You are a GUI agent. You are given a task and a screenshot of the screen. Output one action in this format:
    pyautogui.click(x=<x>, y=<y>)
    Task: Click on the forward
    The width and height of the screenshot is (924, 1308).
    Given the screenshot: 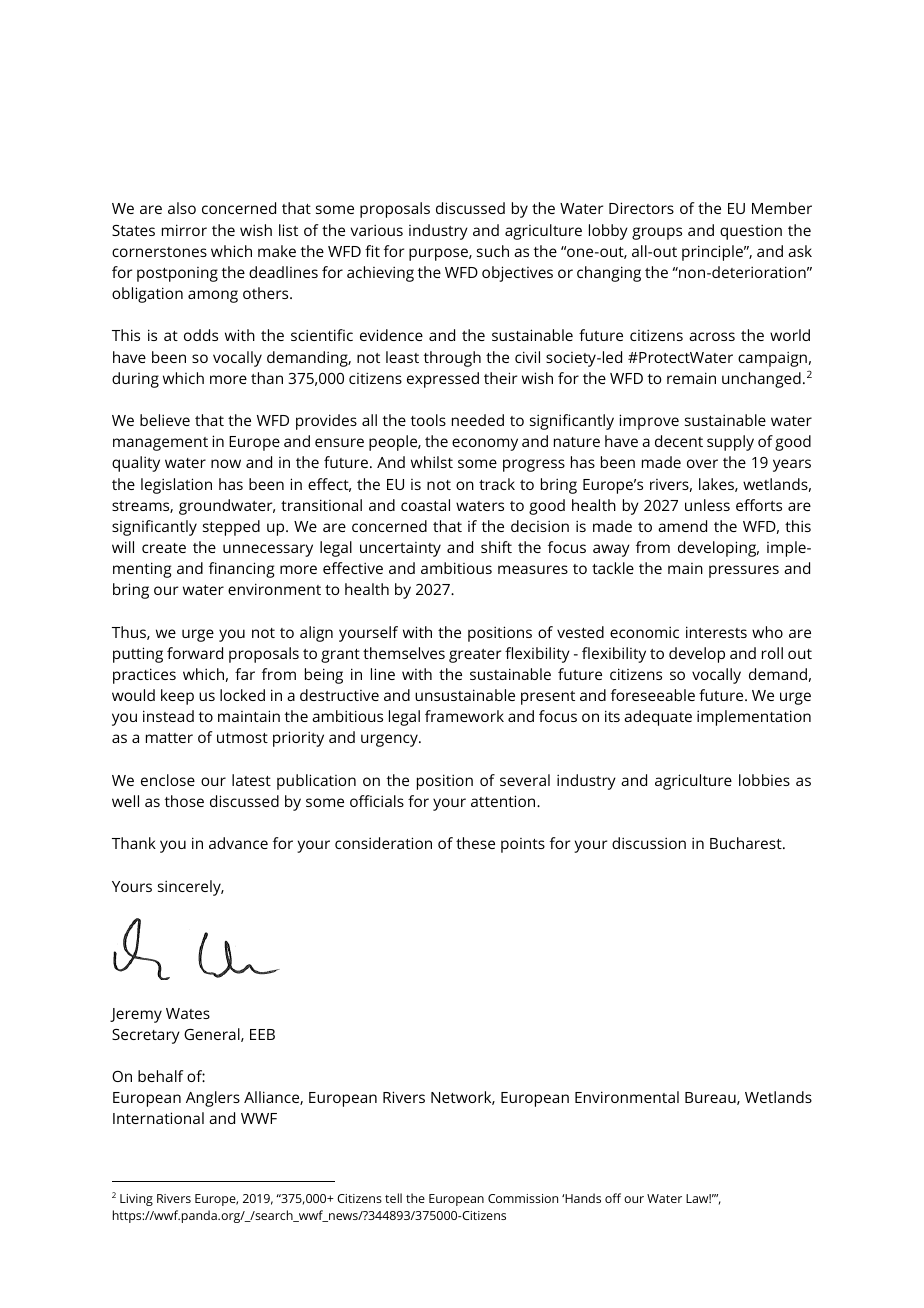 What is the action you would take?
    pyautogui.click(x=195, y=653)
